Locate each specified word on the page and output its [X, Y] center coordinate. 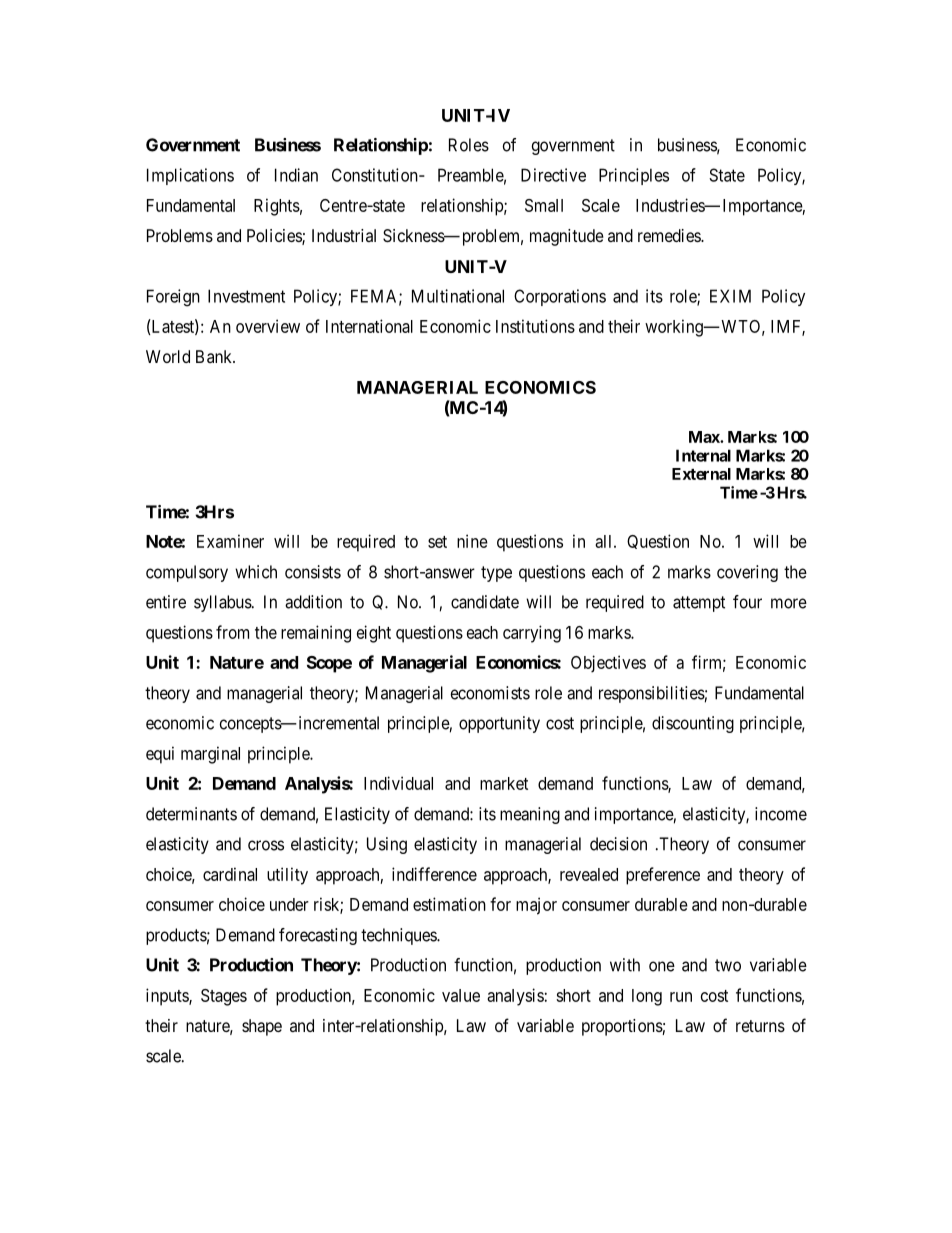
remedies [670, 235]
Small [544, 205]
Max [705, 437]
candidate [485, 602]
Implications [190, 176]
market [504, 783]
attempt [699, 604]
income [781, 814]
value [461, 995]
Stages [224, 997]
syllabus [223, 603]
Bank [215, 356]
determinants [191, 814]
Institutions [535, 326]
